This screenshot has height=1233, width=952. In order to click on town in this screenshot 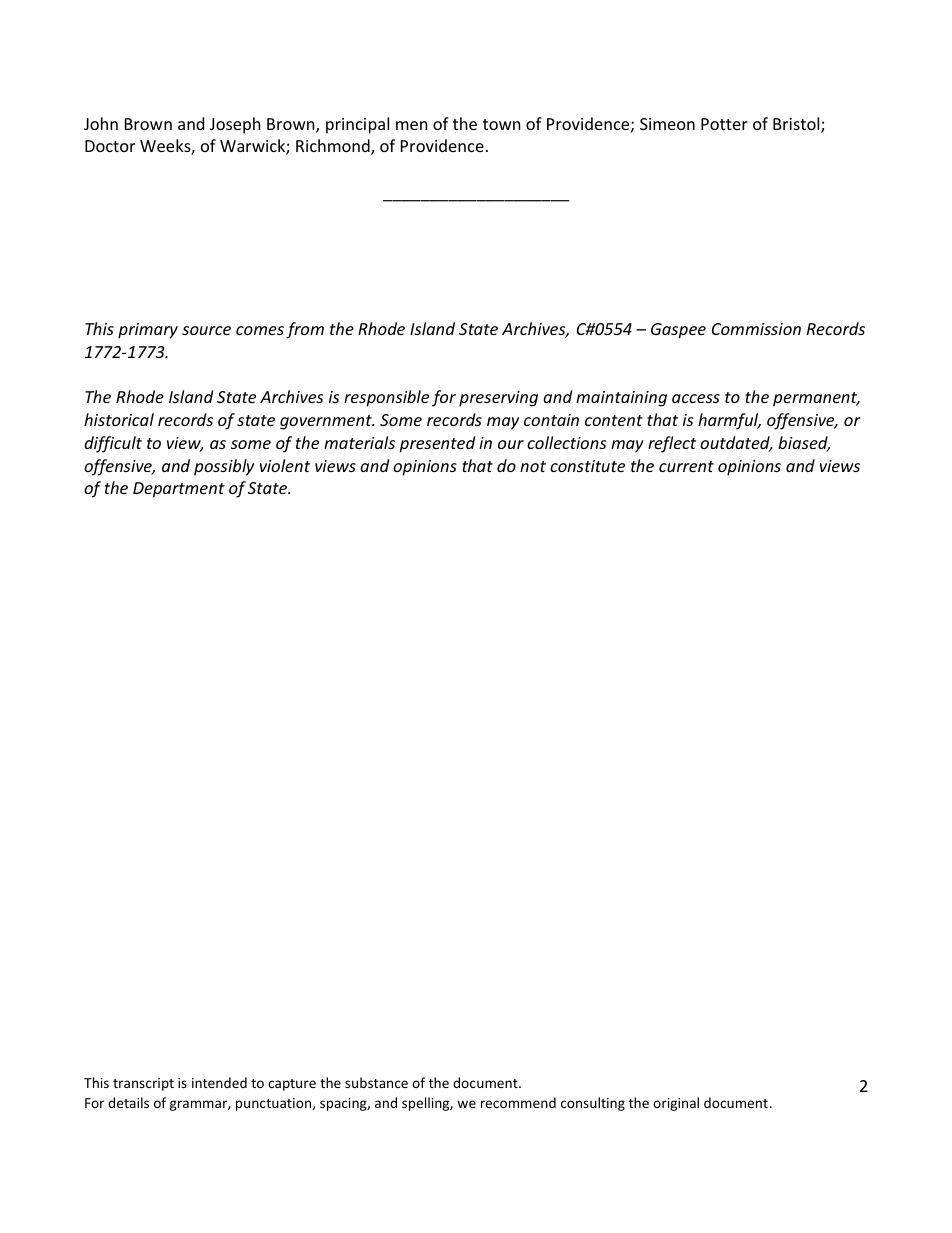, I will do `click(502, 124)`.
